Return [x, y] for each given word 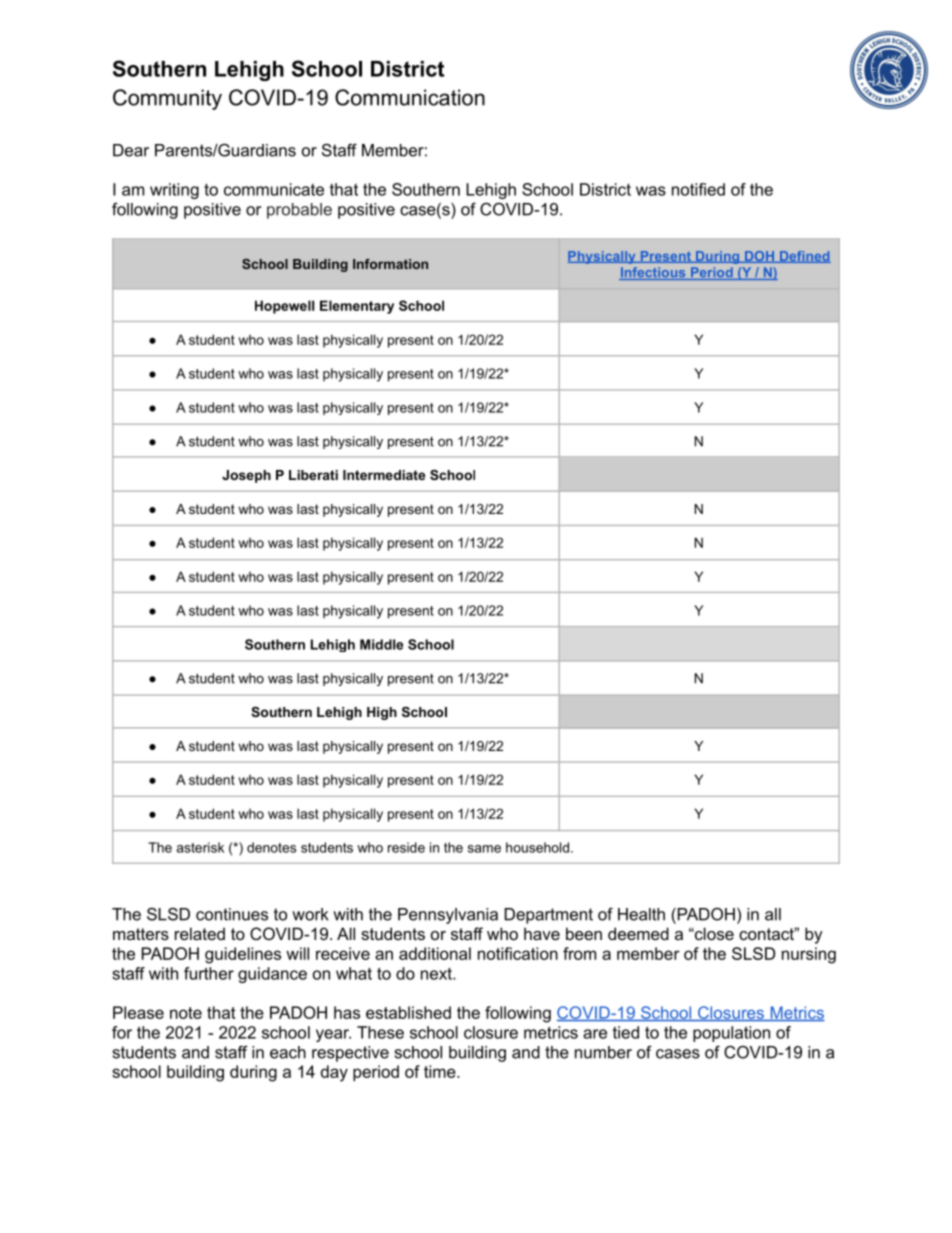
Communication [410, 97]
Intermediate [384, 475]
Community [167, 99]
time [441, 1071]
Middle [381, 644]
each [288, 1052]
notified [698, 189]
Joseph [246, 476]
